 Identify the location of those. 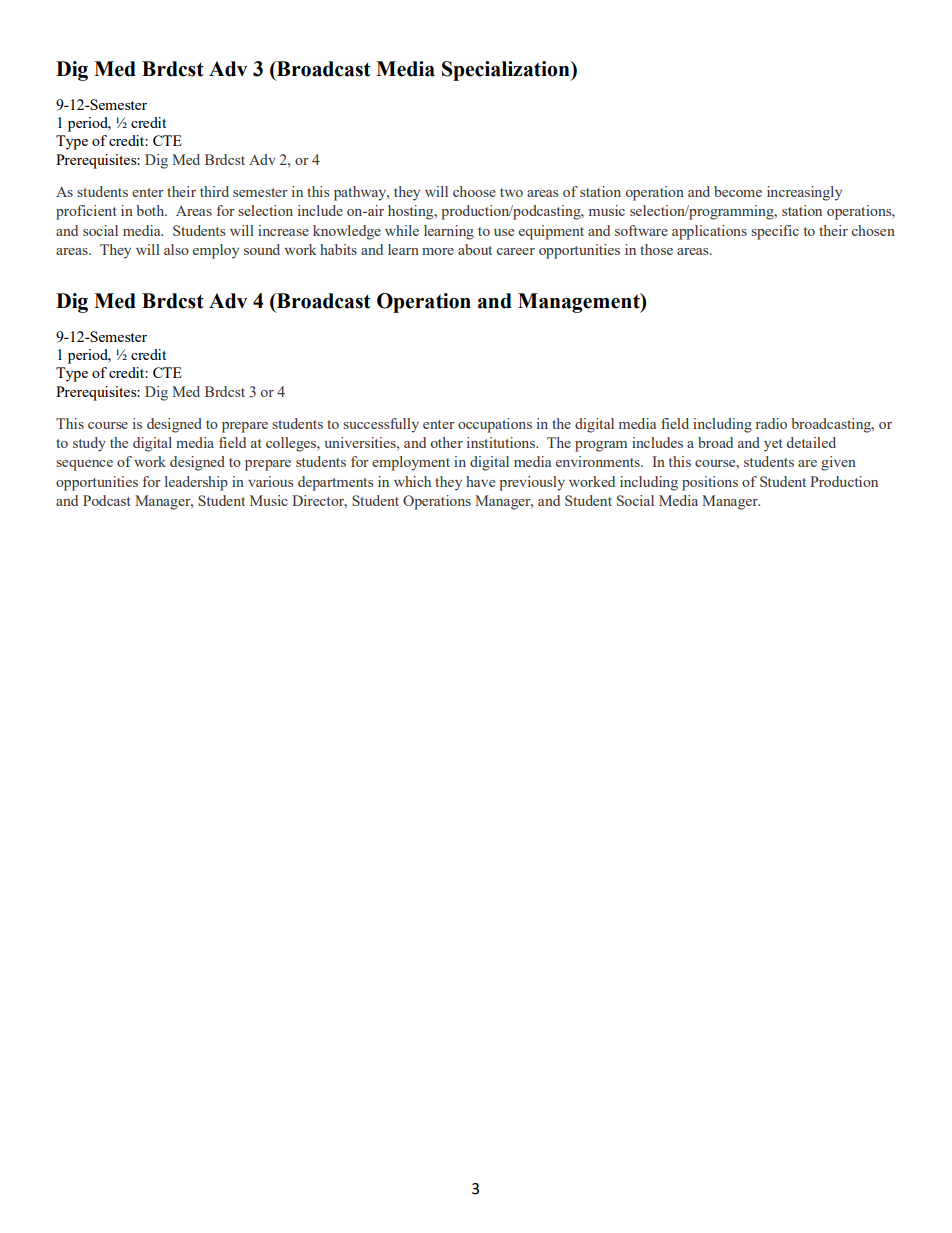
(656, 249).
